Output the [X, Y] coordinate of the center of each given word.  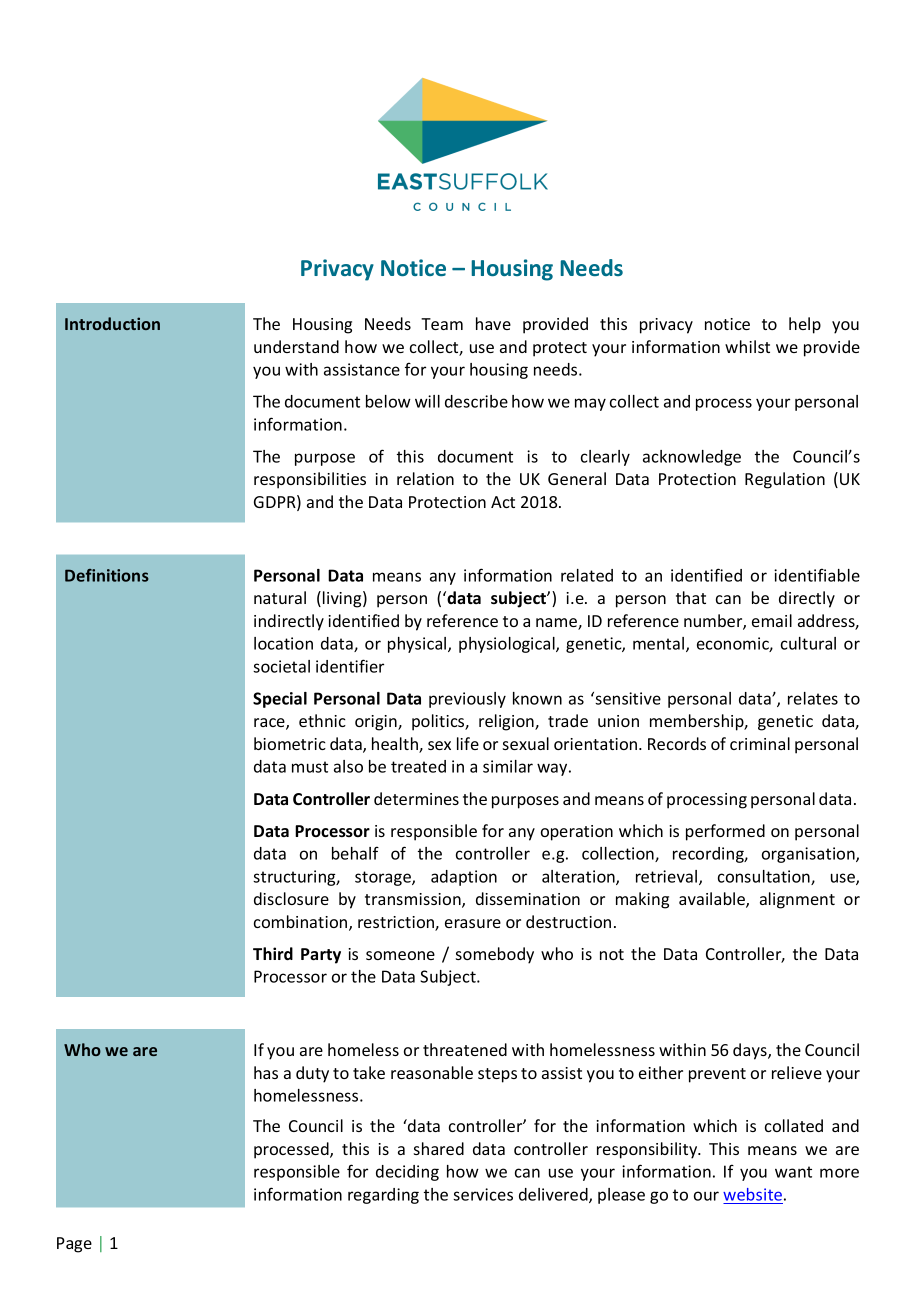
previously [467, 700]
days [751, 1051]
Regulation [785, 480]
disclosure [291, 898]
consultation [765, 877]
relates [813, 698]
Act [503, 502]
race [270, 724]
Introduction [112, 323]
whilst [747, 346]
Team [442, 324]
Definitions [107, 575]
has [266, 1072]
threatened [465, 1049]
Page [74, 1245]
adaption [464, 878]
